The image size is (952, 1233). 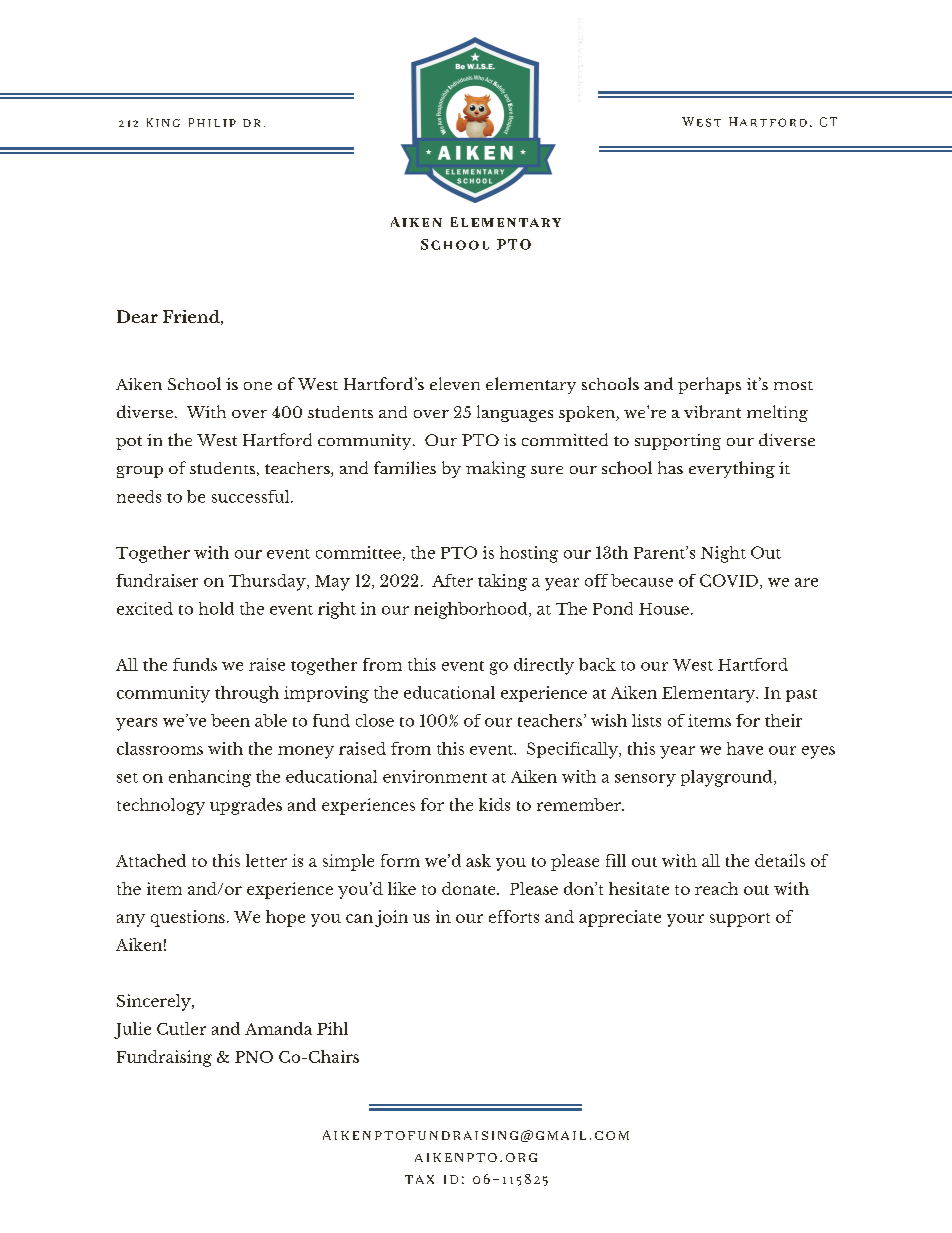 I want to click on Philip, so click(x=212, y=122).
